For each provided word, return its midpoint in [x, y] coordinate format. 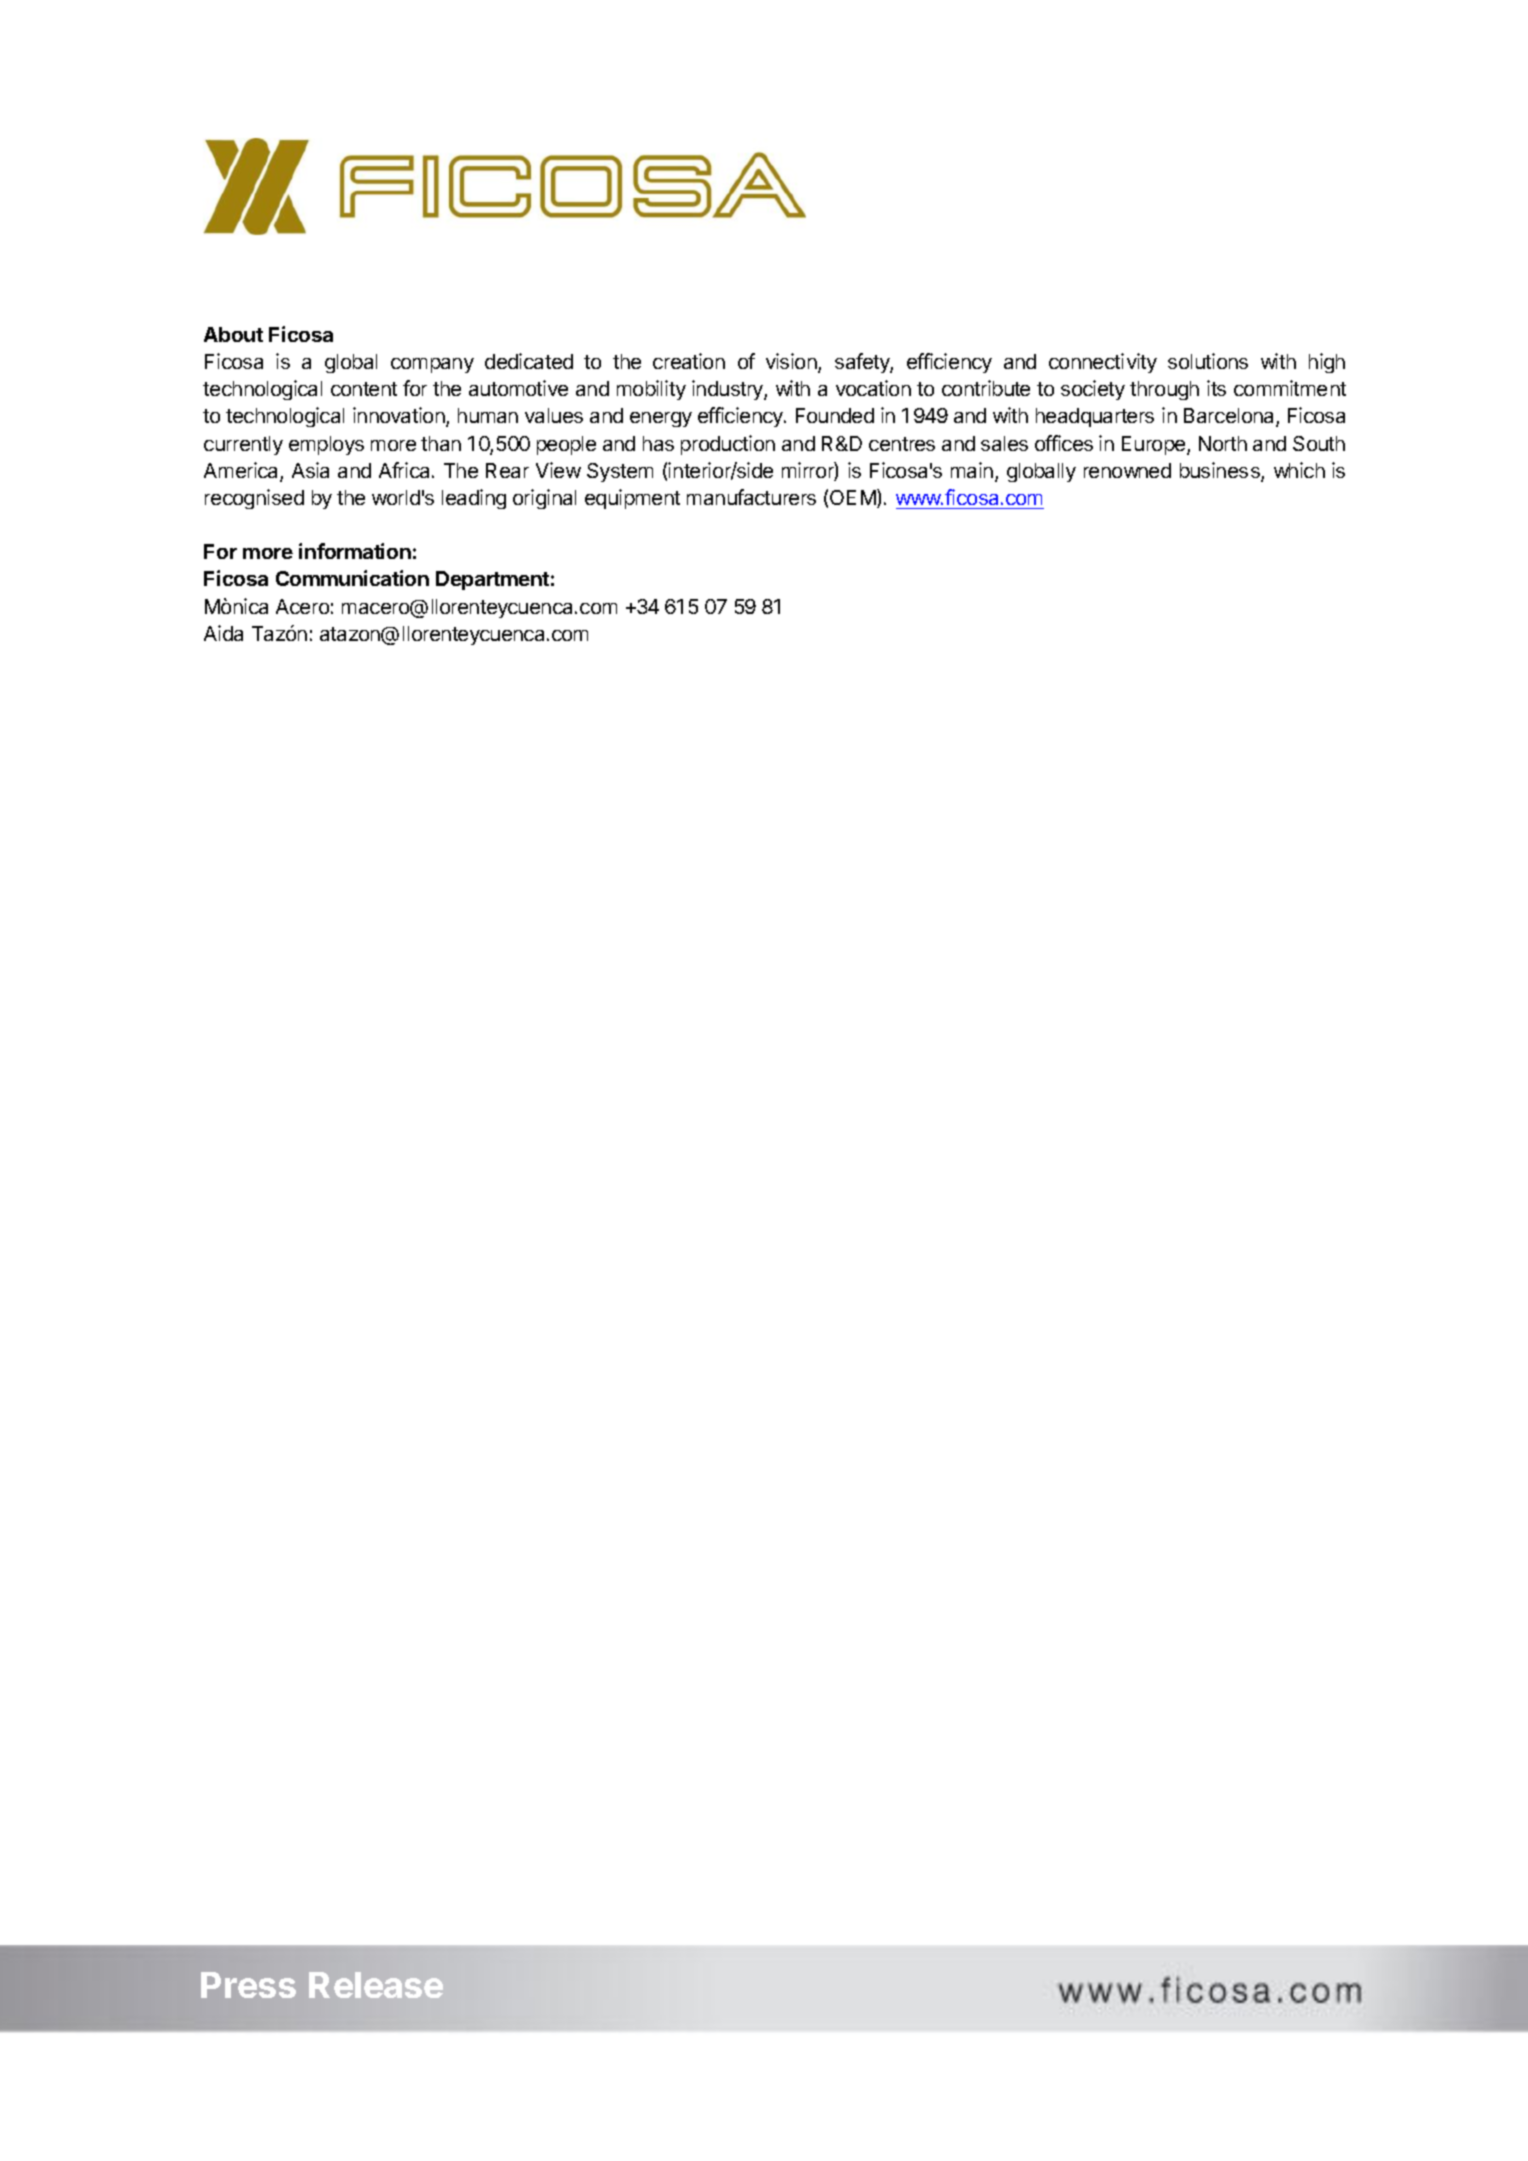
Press [248, 1985]
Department [492, 580]
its [1216, 388]
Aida [223, 633]
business [1221, 471]
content [364, 389]
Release [376, 1985]
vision [792, 362]
